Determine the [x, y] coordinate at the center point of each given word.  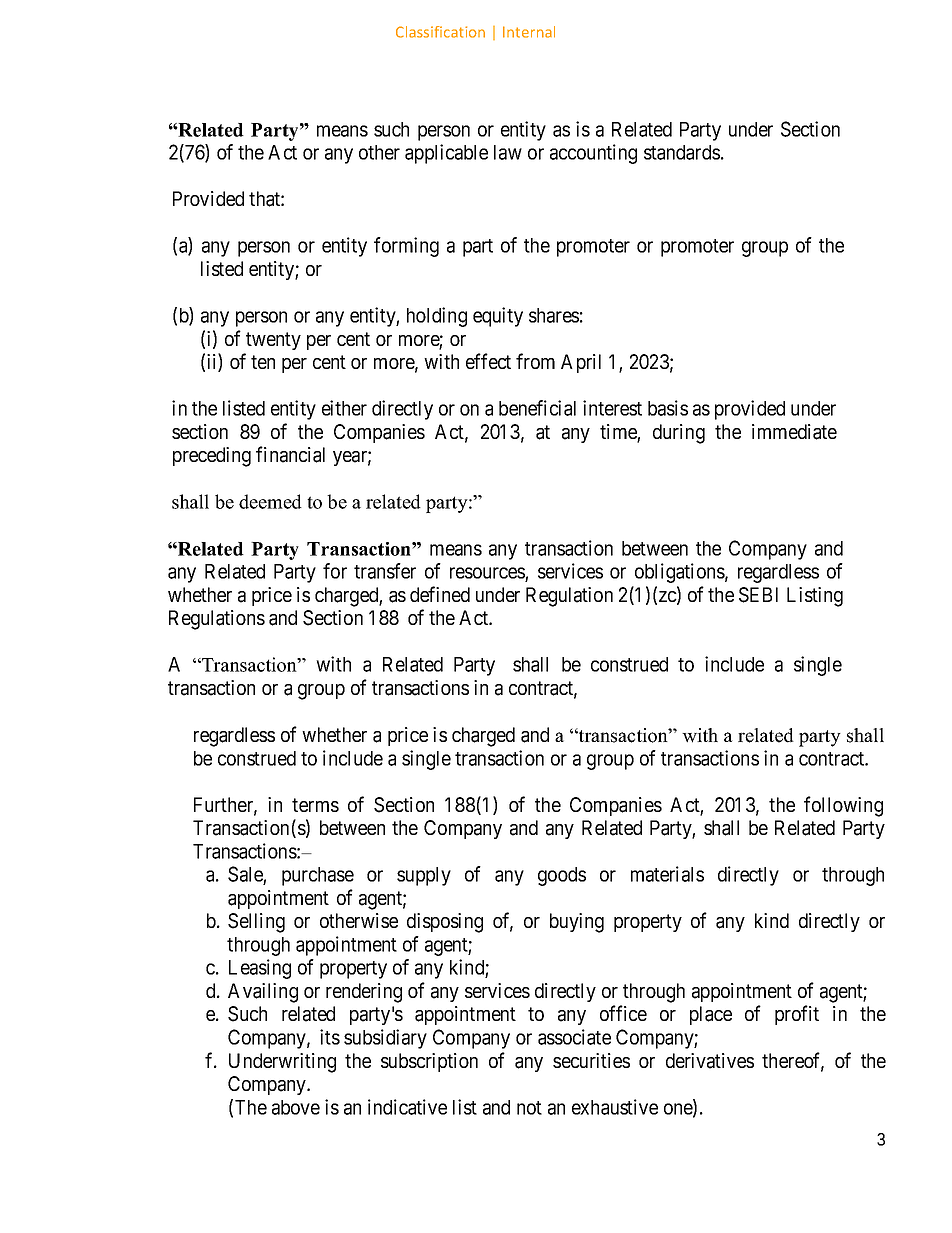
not [529, 1108]
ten [263, 362]
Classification [440, 32]
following [843, 806]
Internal [529, 32]
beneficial [537, 408]
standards [682, 152]
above [296, 1107]
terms [315, 805]
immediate [794, 432]
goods [562, 876]
